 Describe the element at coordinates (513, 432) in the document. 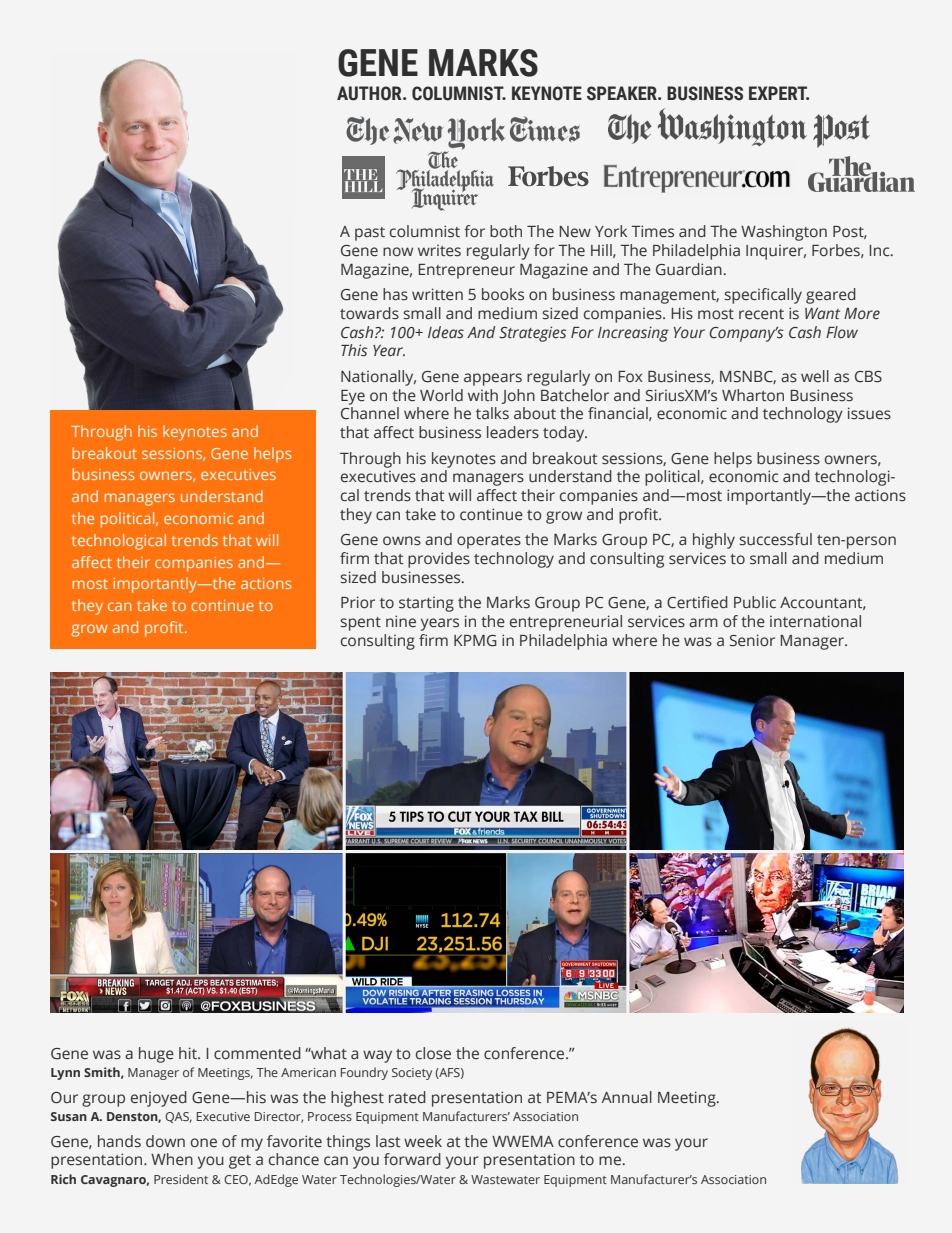

I see `leaders` at that location.
